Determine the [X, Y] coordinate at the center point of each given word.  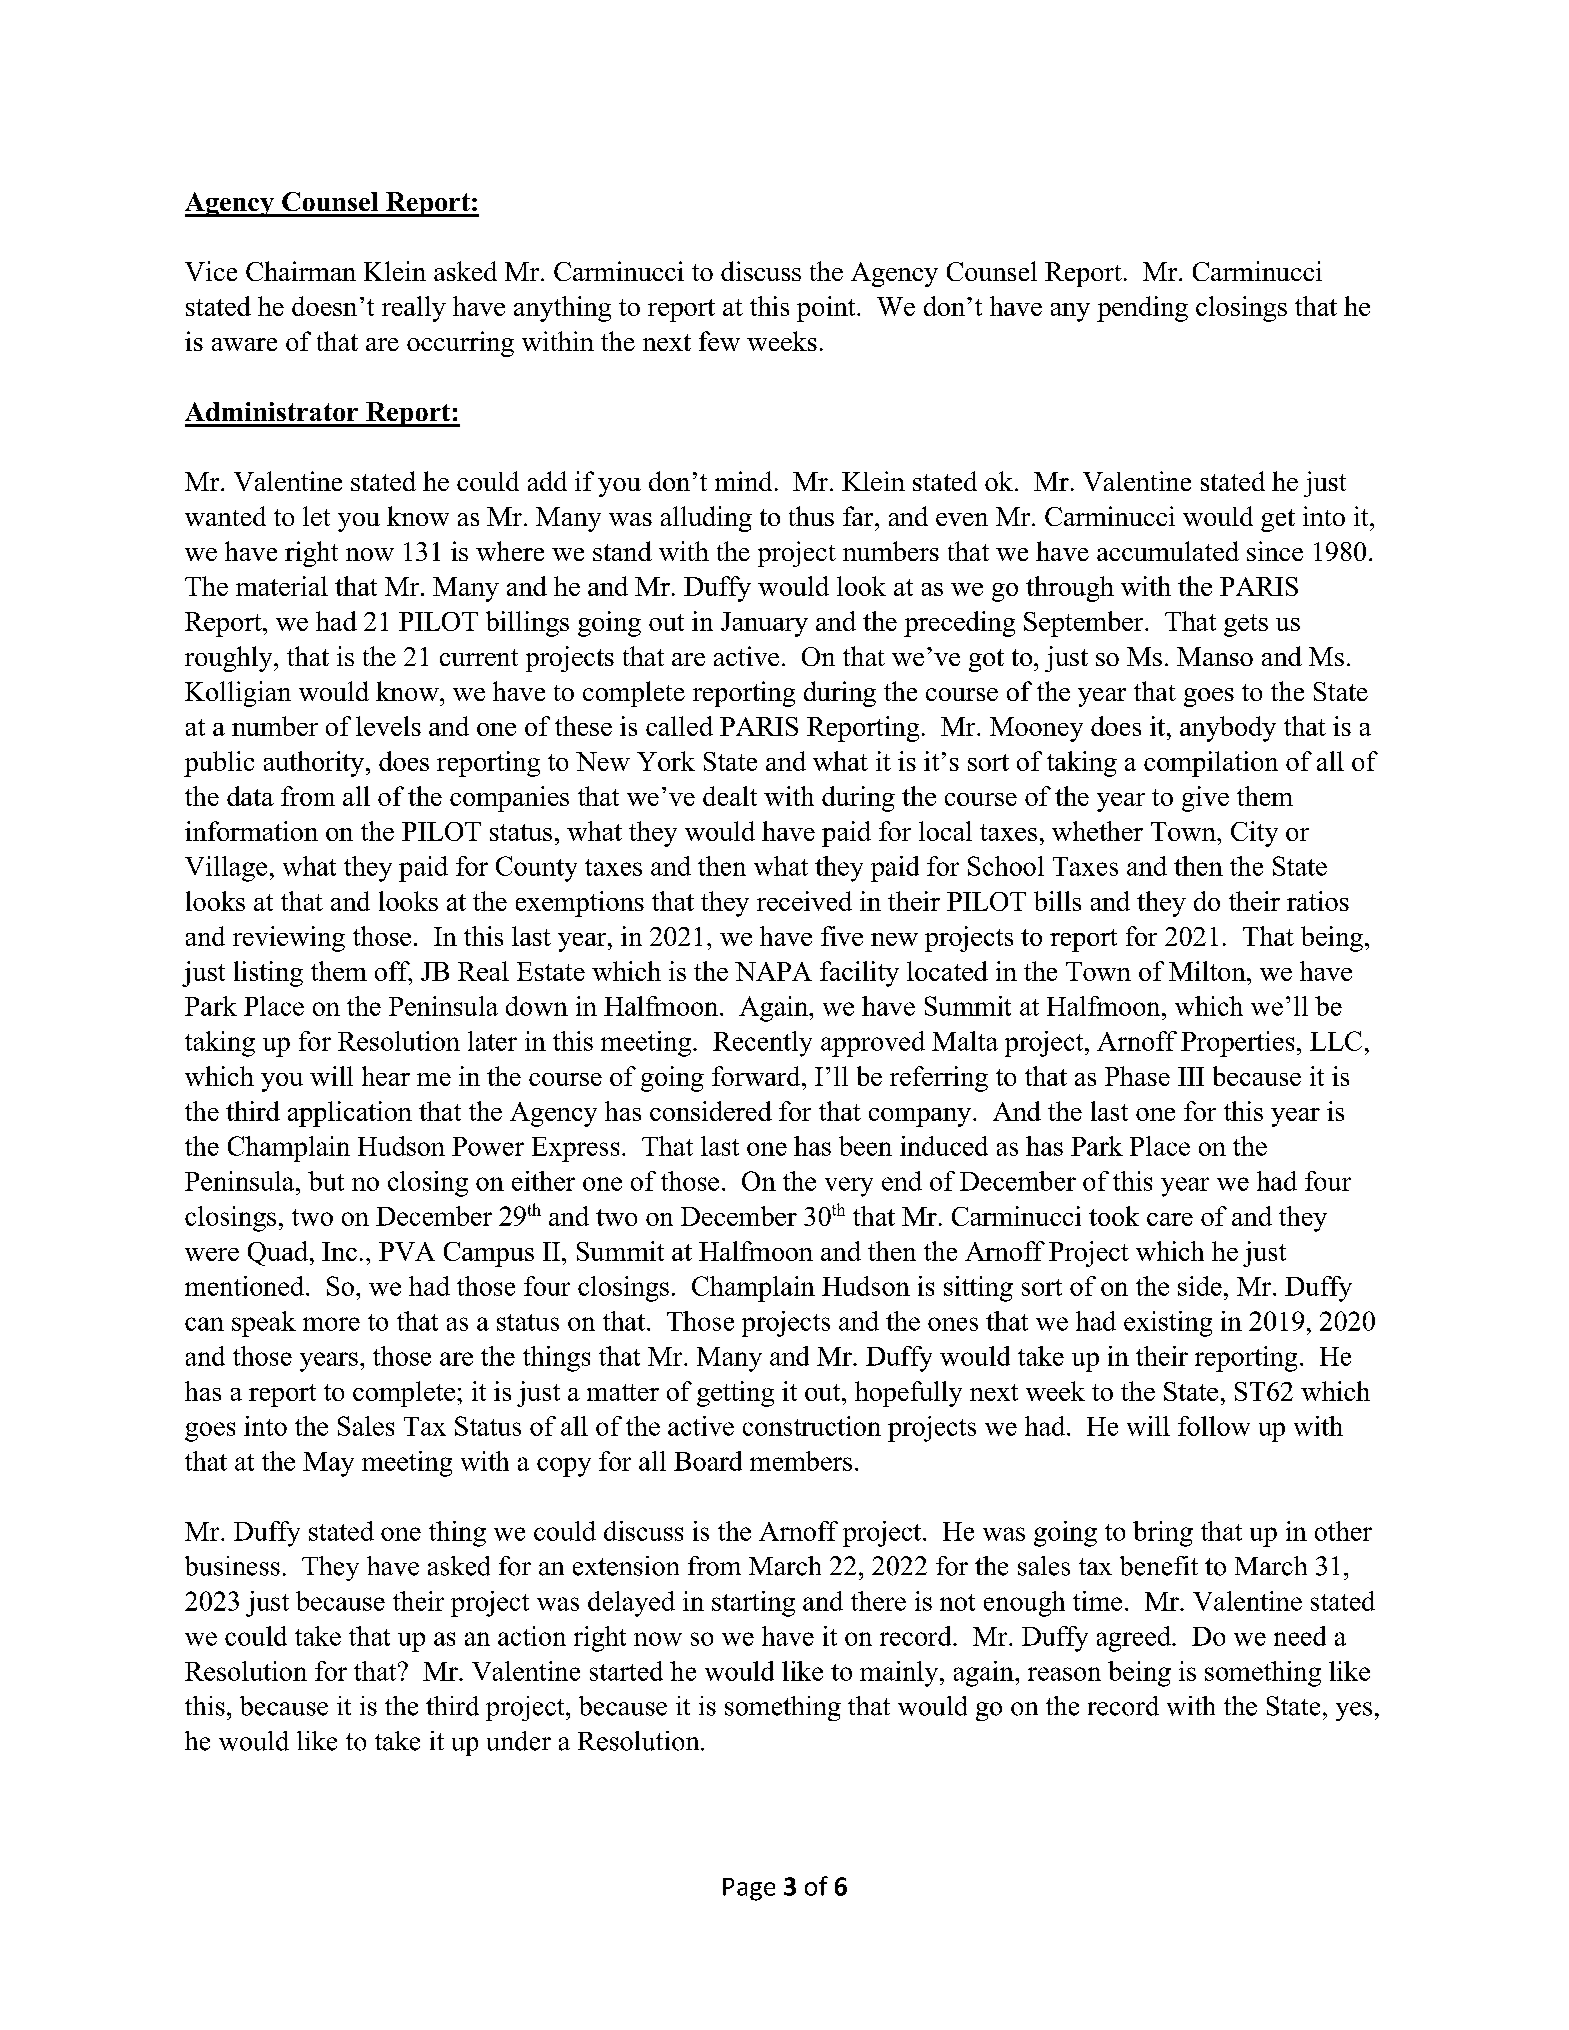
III [1191, 1076]
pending [1142, 309]
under [519, 1741]
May [328, 1464]
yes [1354, 1711]
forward [757, 1076]
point [827, 309]
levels [388, 726]
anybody [1228, 729]
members [801, 1461]
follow [1214, 1426]
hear [386, 1076]
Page [749, 1889]
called [679, 726]
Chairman [301, 271]
